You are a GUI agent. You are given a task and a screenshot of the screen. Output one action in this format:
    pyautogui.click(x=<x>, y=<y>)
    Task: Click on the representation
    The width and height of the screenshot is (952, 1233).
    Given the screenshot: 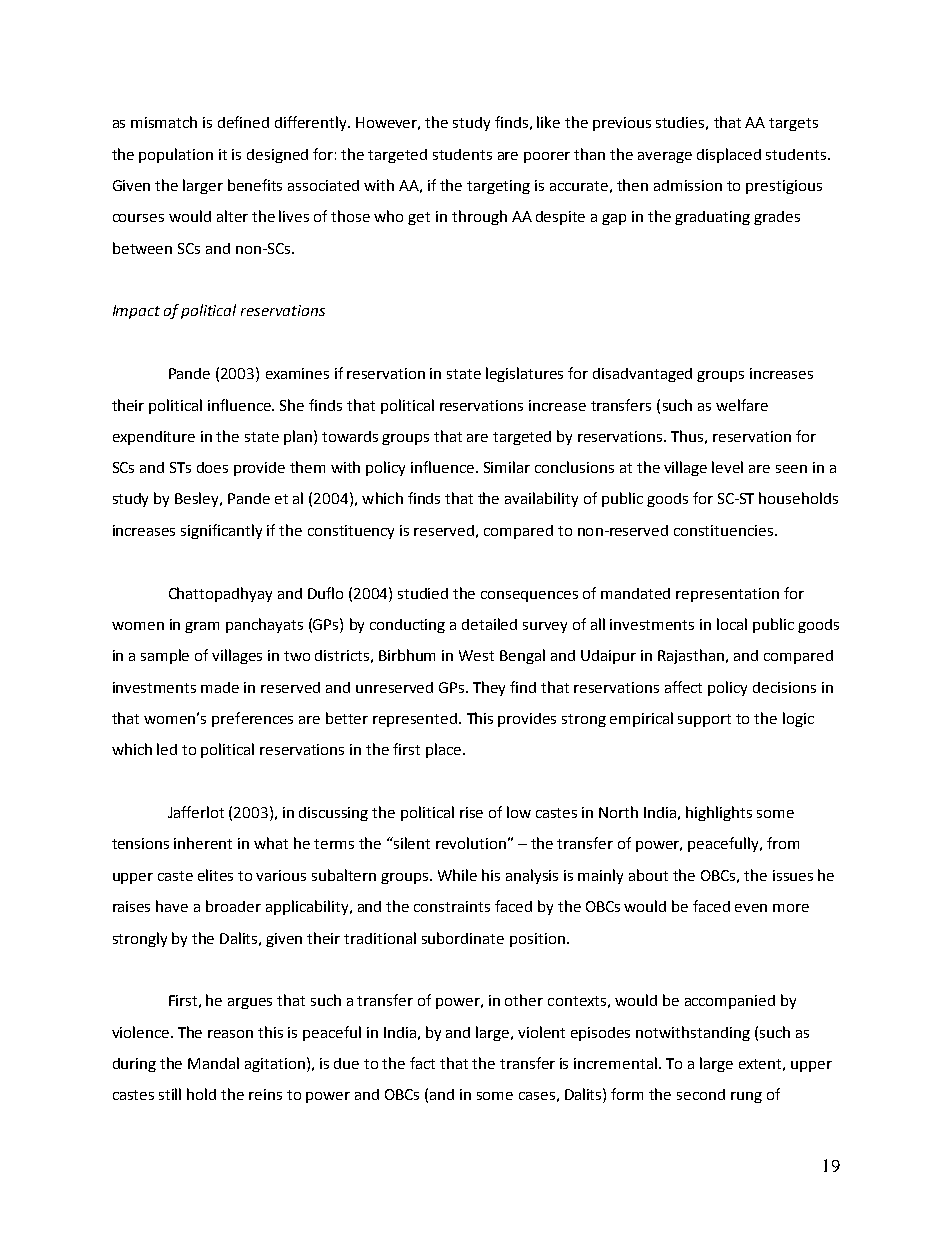 What is the action you would take?
    pyautogui.click(x=727, y=595)
